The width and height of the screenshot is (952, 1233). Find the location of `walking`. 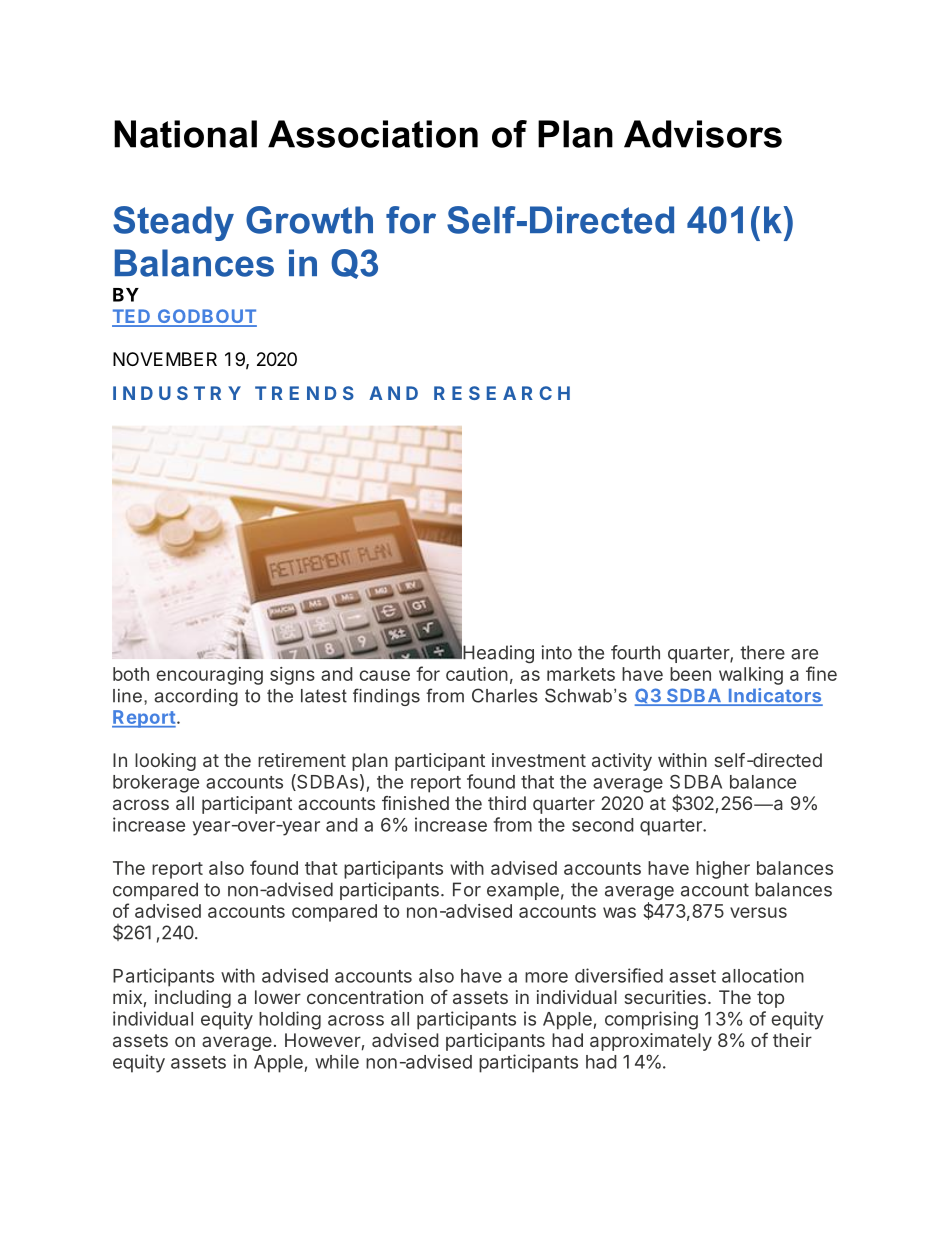

walking is located at coordinates (751, 676).
